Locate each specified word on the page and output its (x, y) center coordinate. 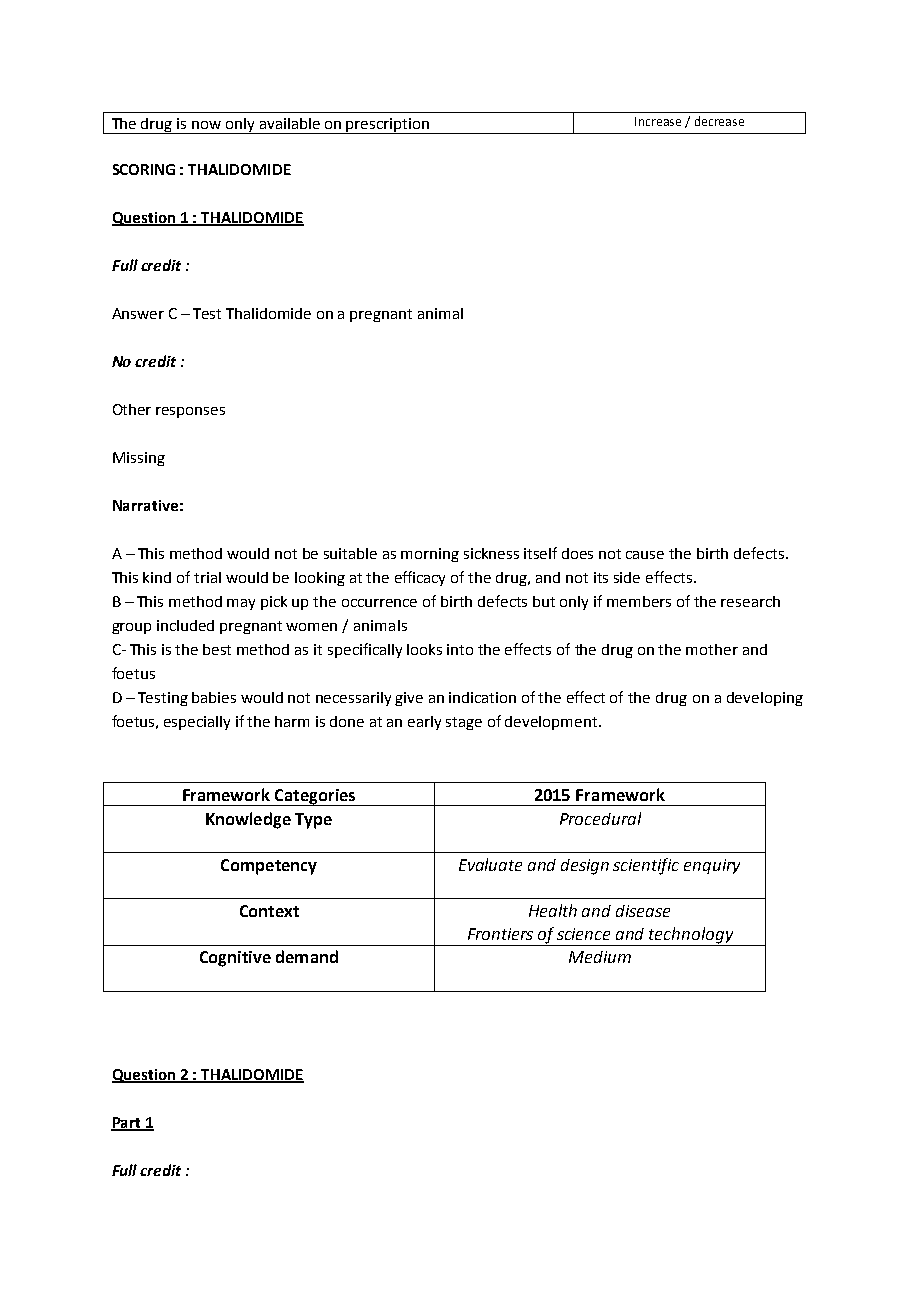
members (639, 601)
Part (127, 1124)
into (460, 649)
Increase (658, 121)
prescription (388, 126)
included (185, 625)
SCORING (144, 169)
